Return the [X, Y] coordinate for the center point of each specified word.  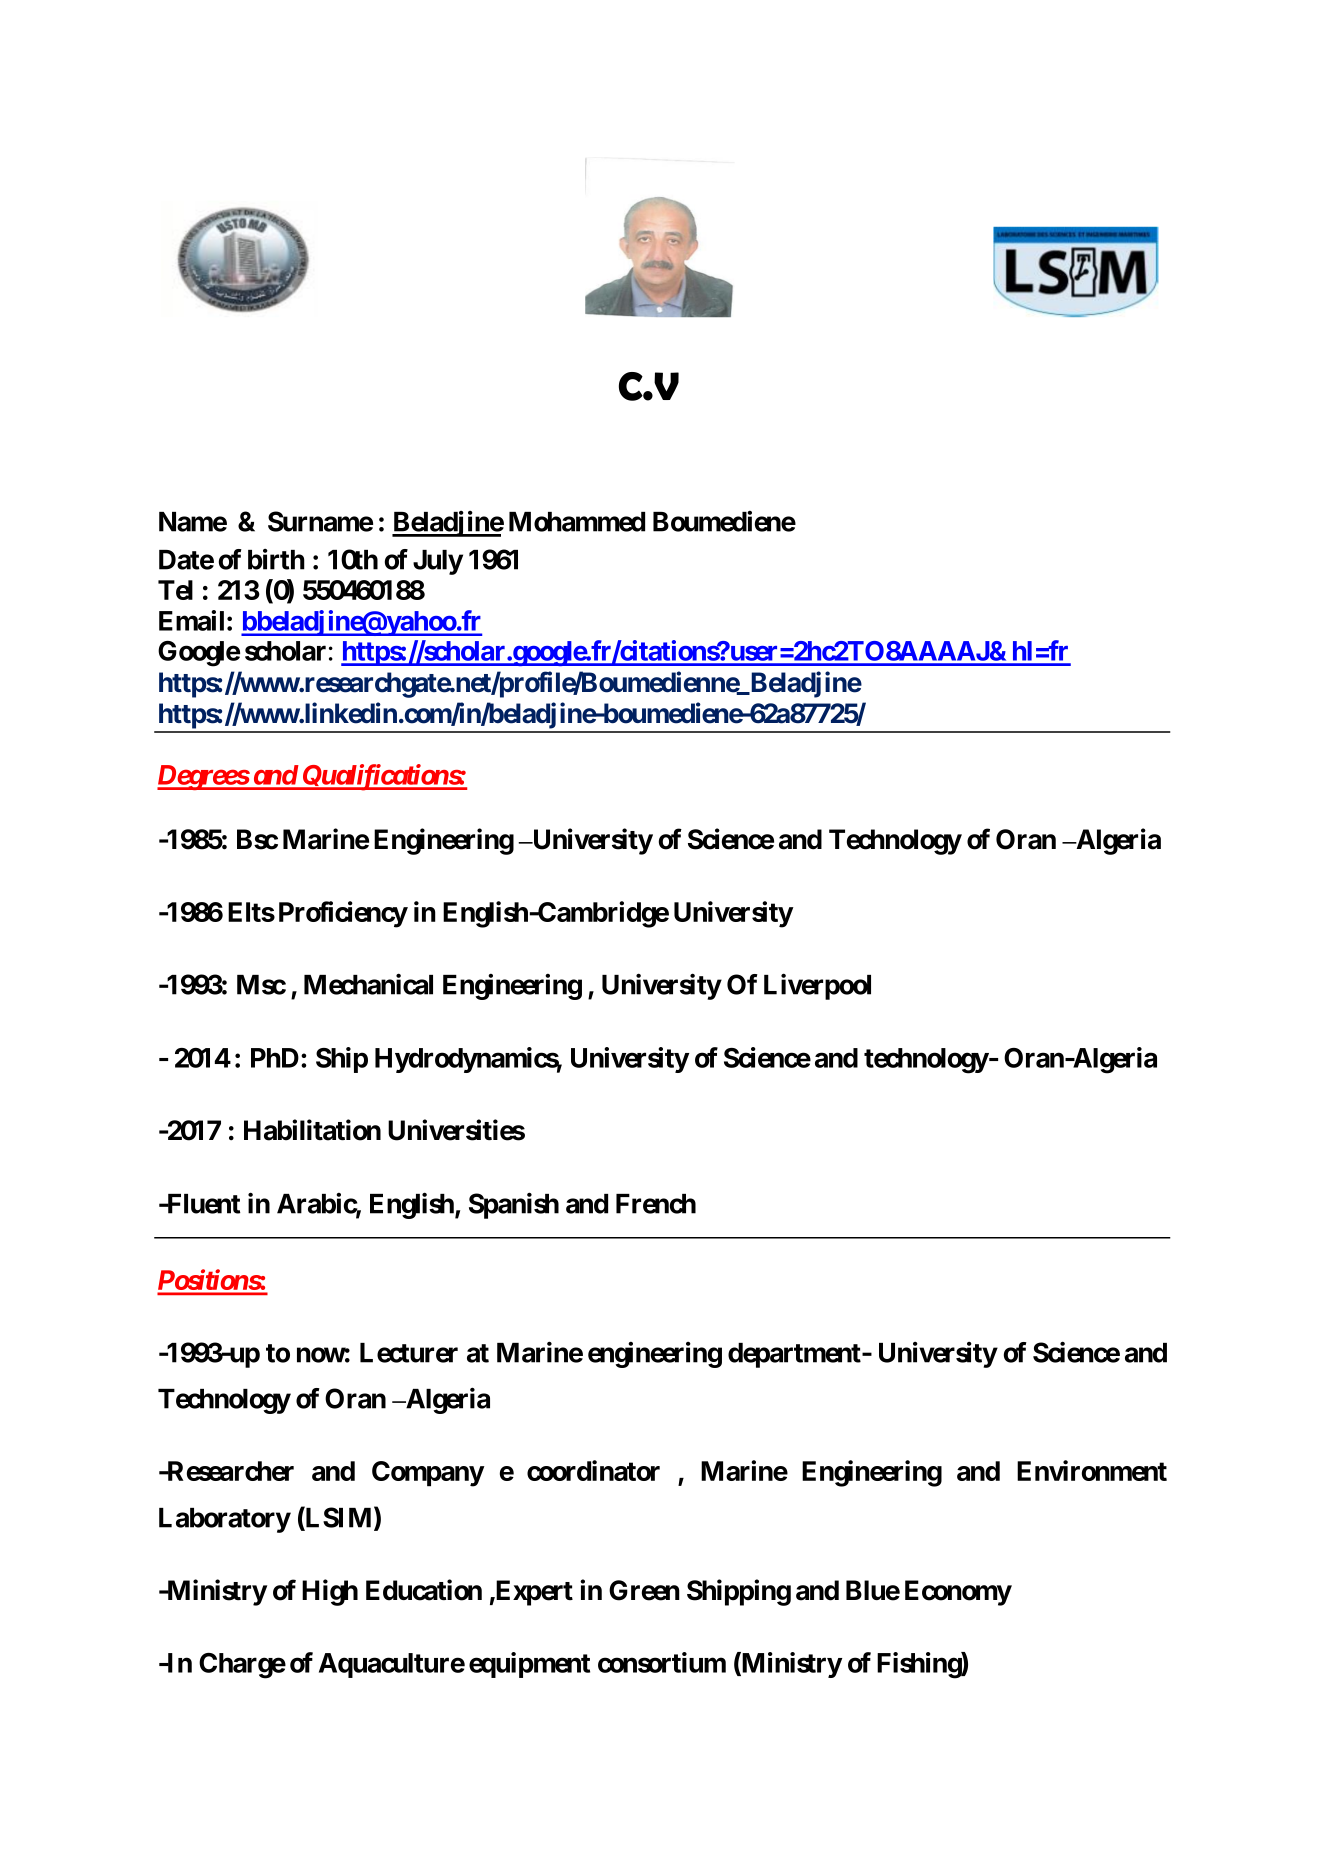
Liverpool [817, 987]
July [438, 562]
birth [276, 559]
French [656, 1204]
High [330, 1592]
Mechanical [368, 984]
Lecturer [409, 1353]
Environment [1092, 1470]
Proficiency [343, 914]
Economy [958, 1593]
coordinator [593, 1470]
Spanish [514, 1206]
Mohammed [577, 522]
